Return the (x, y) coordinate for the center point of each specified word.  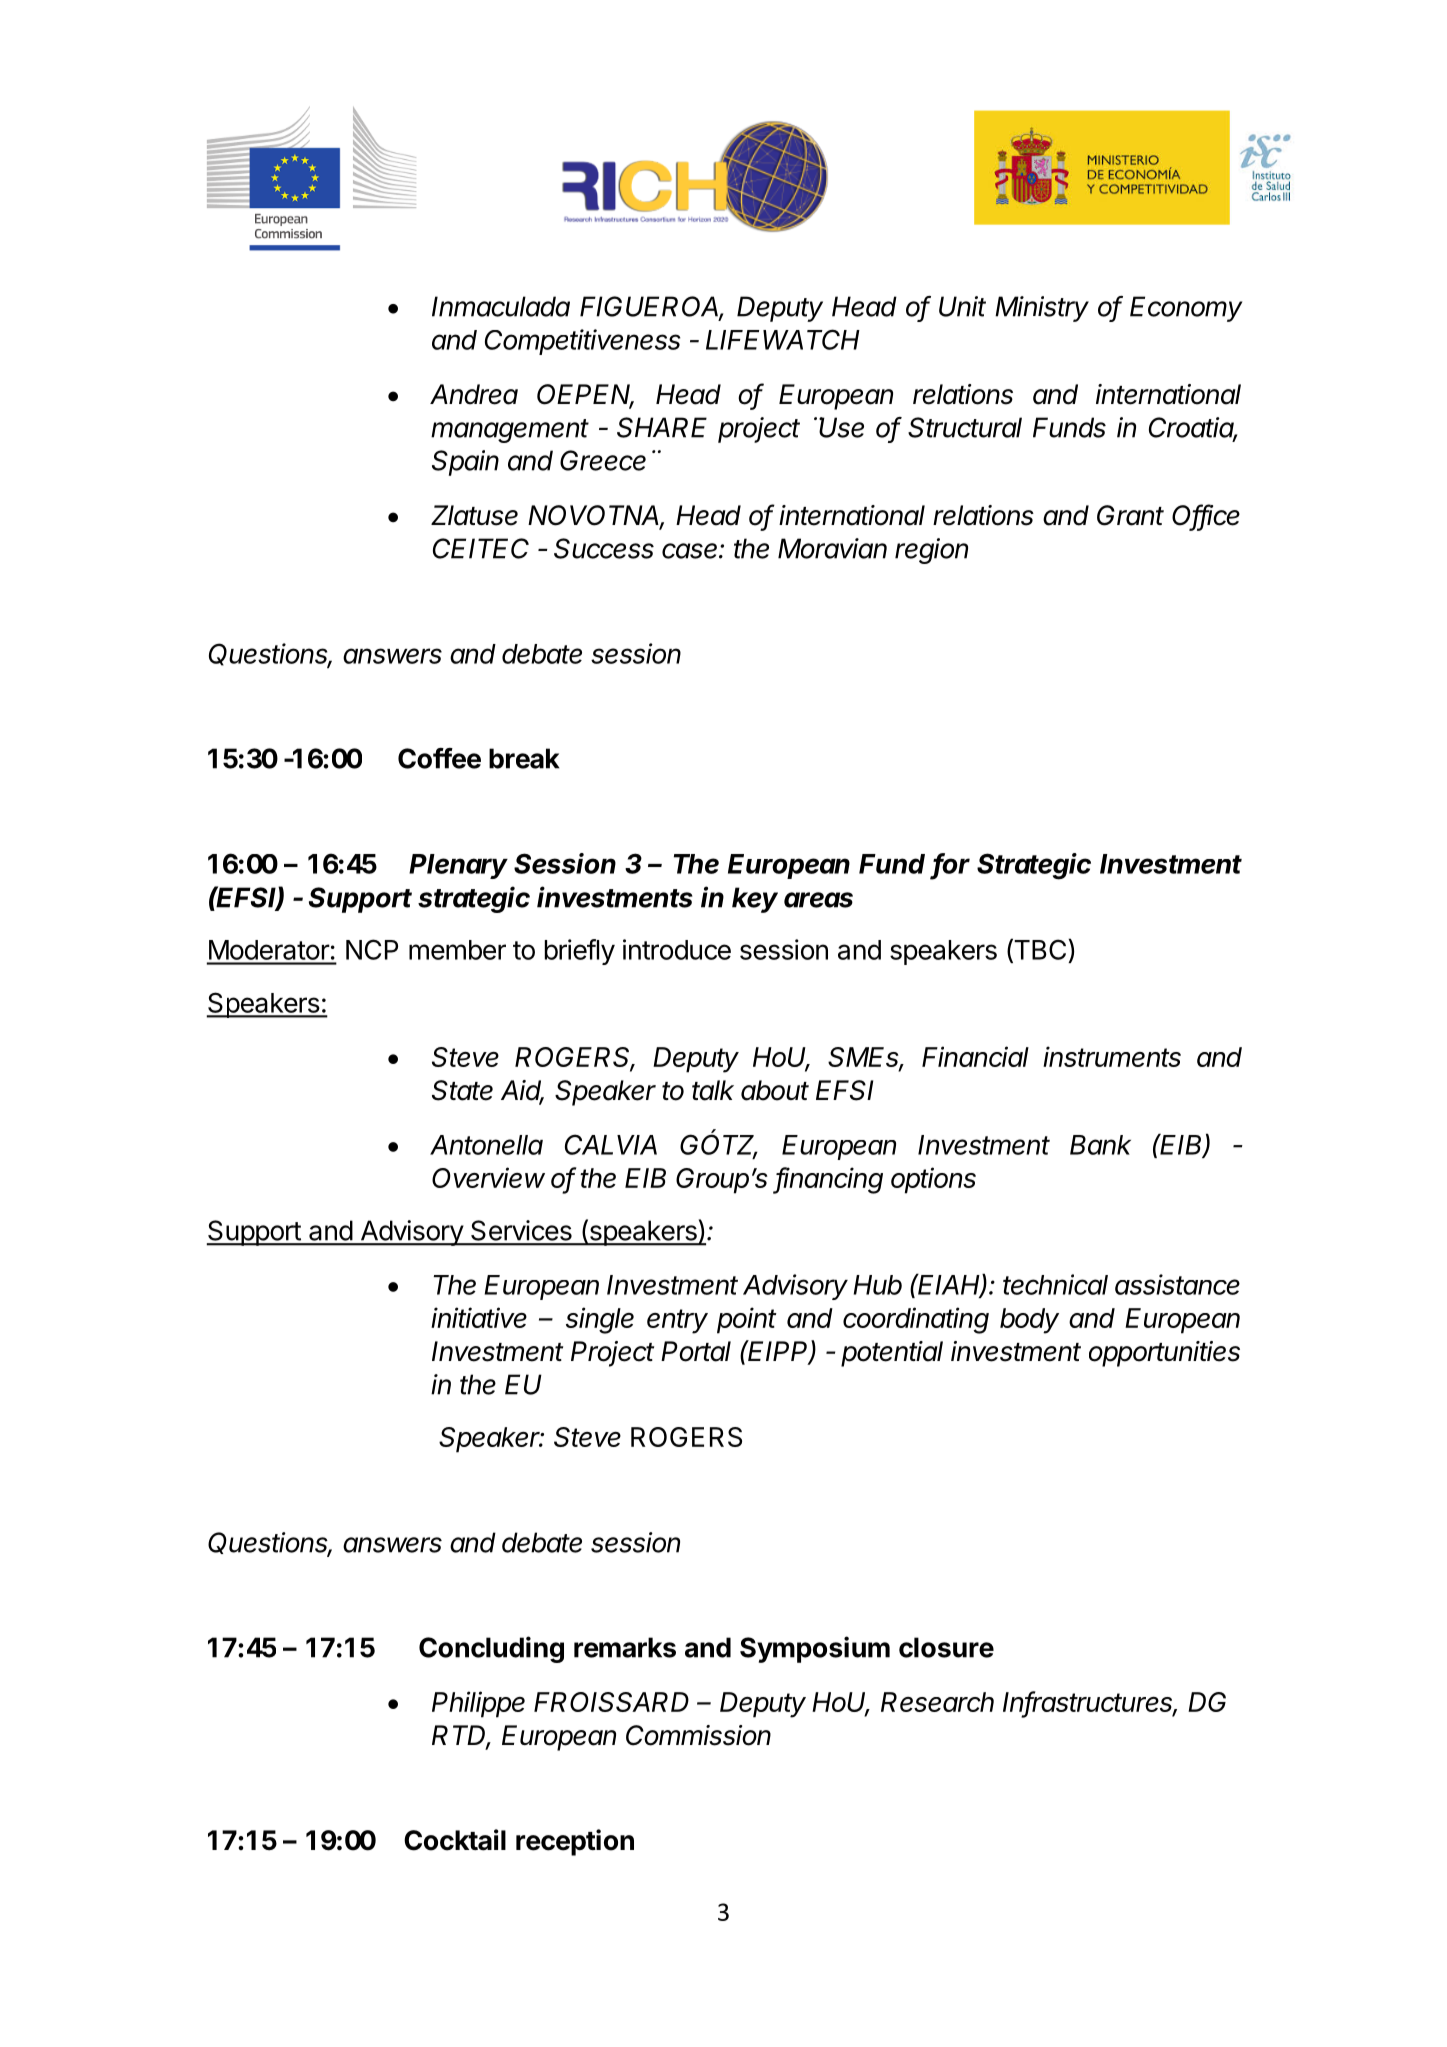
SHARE (662, 427)
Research (937, 1702)
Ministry (1042, 309)
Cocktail (455, 1840)
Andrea (474, 394)
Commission (698, 1735)
